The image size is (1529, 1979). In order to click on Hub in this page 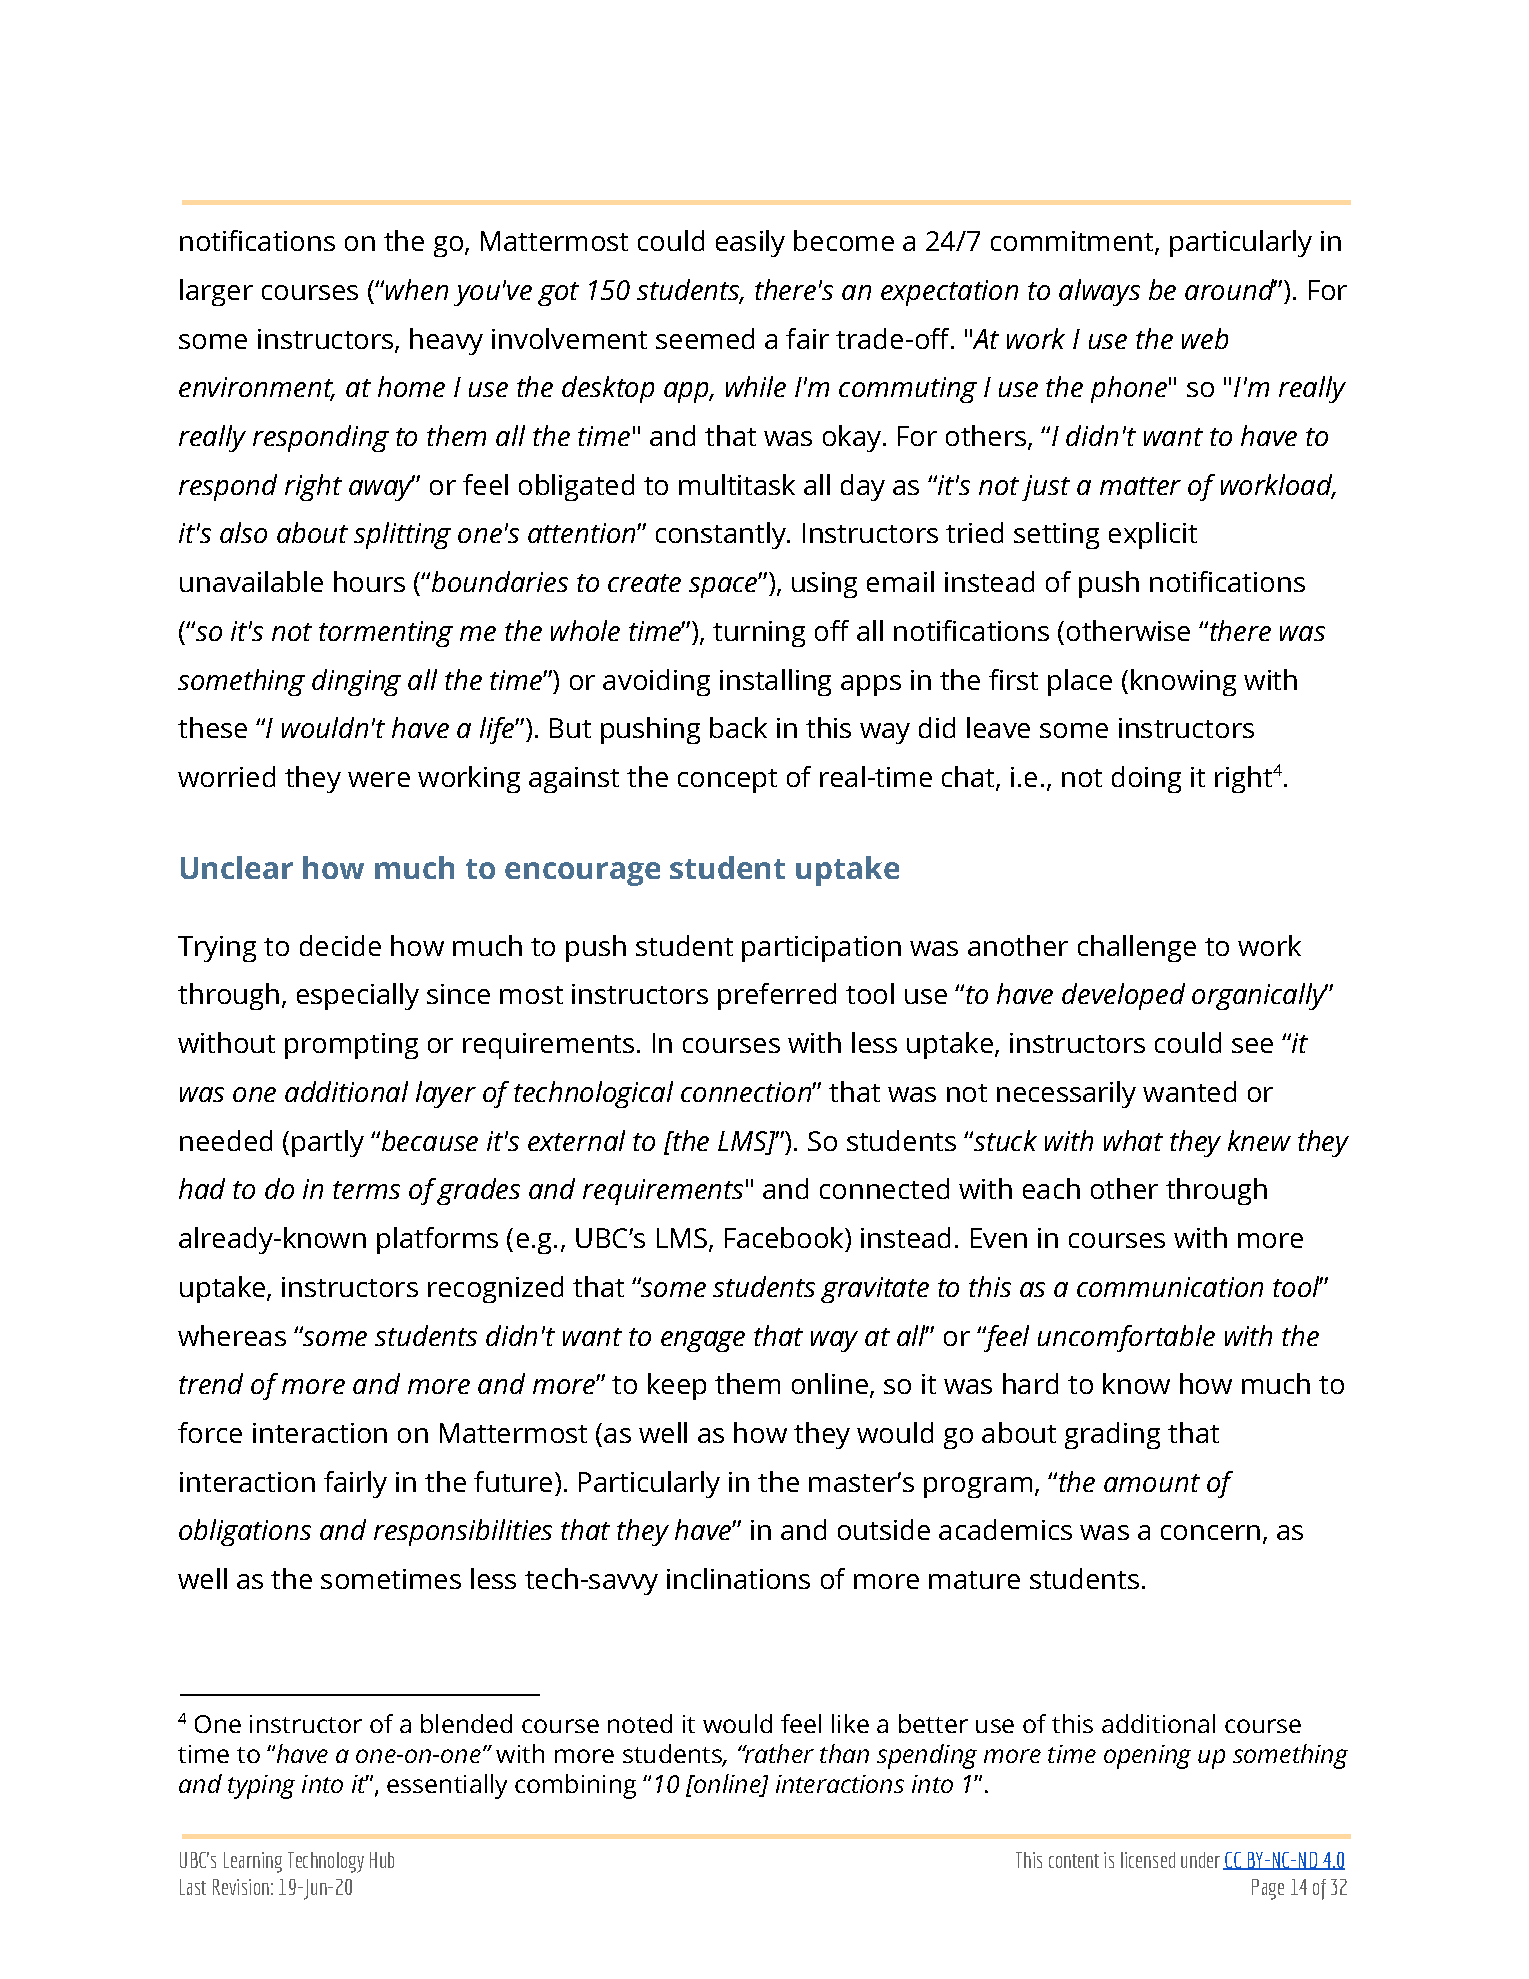, I will do `click(382, 1860)`.
